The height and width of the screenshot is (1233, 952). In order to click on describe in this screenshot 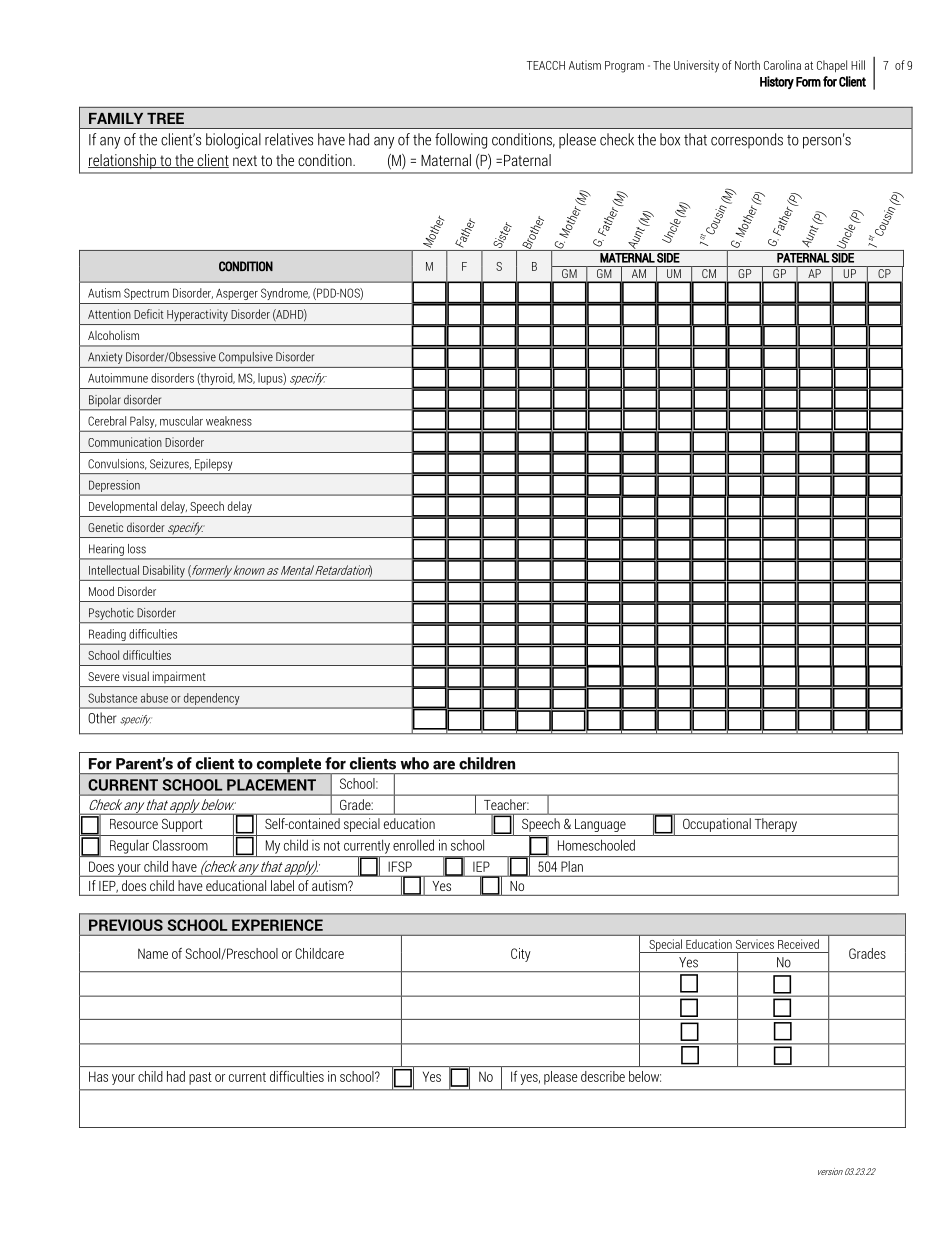, I will do `click(603, 1076)`.
